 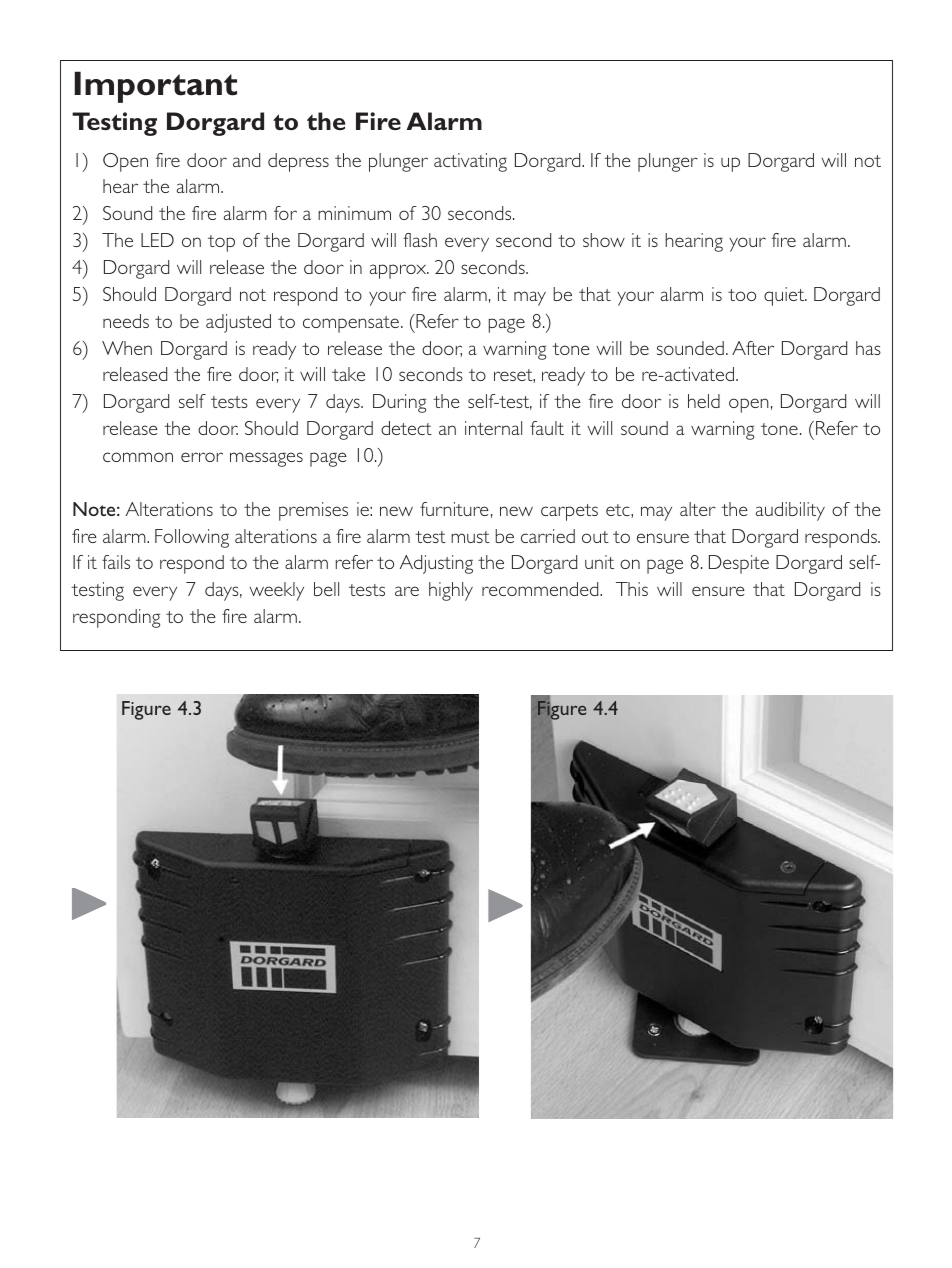 I want to click on error, so click(x=202, y=457).
